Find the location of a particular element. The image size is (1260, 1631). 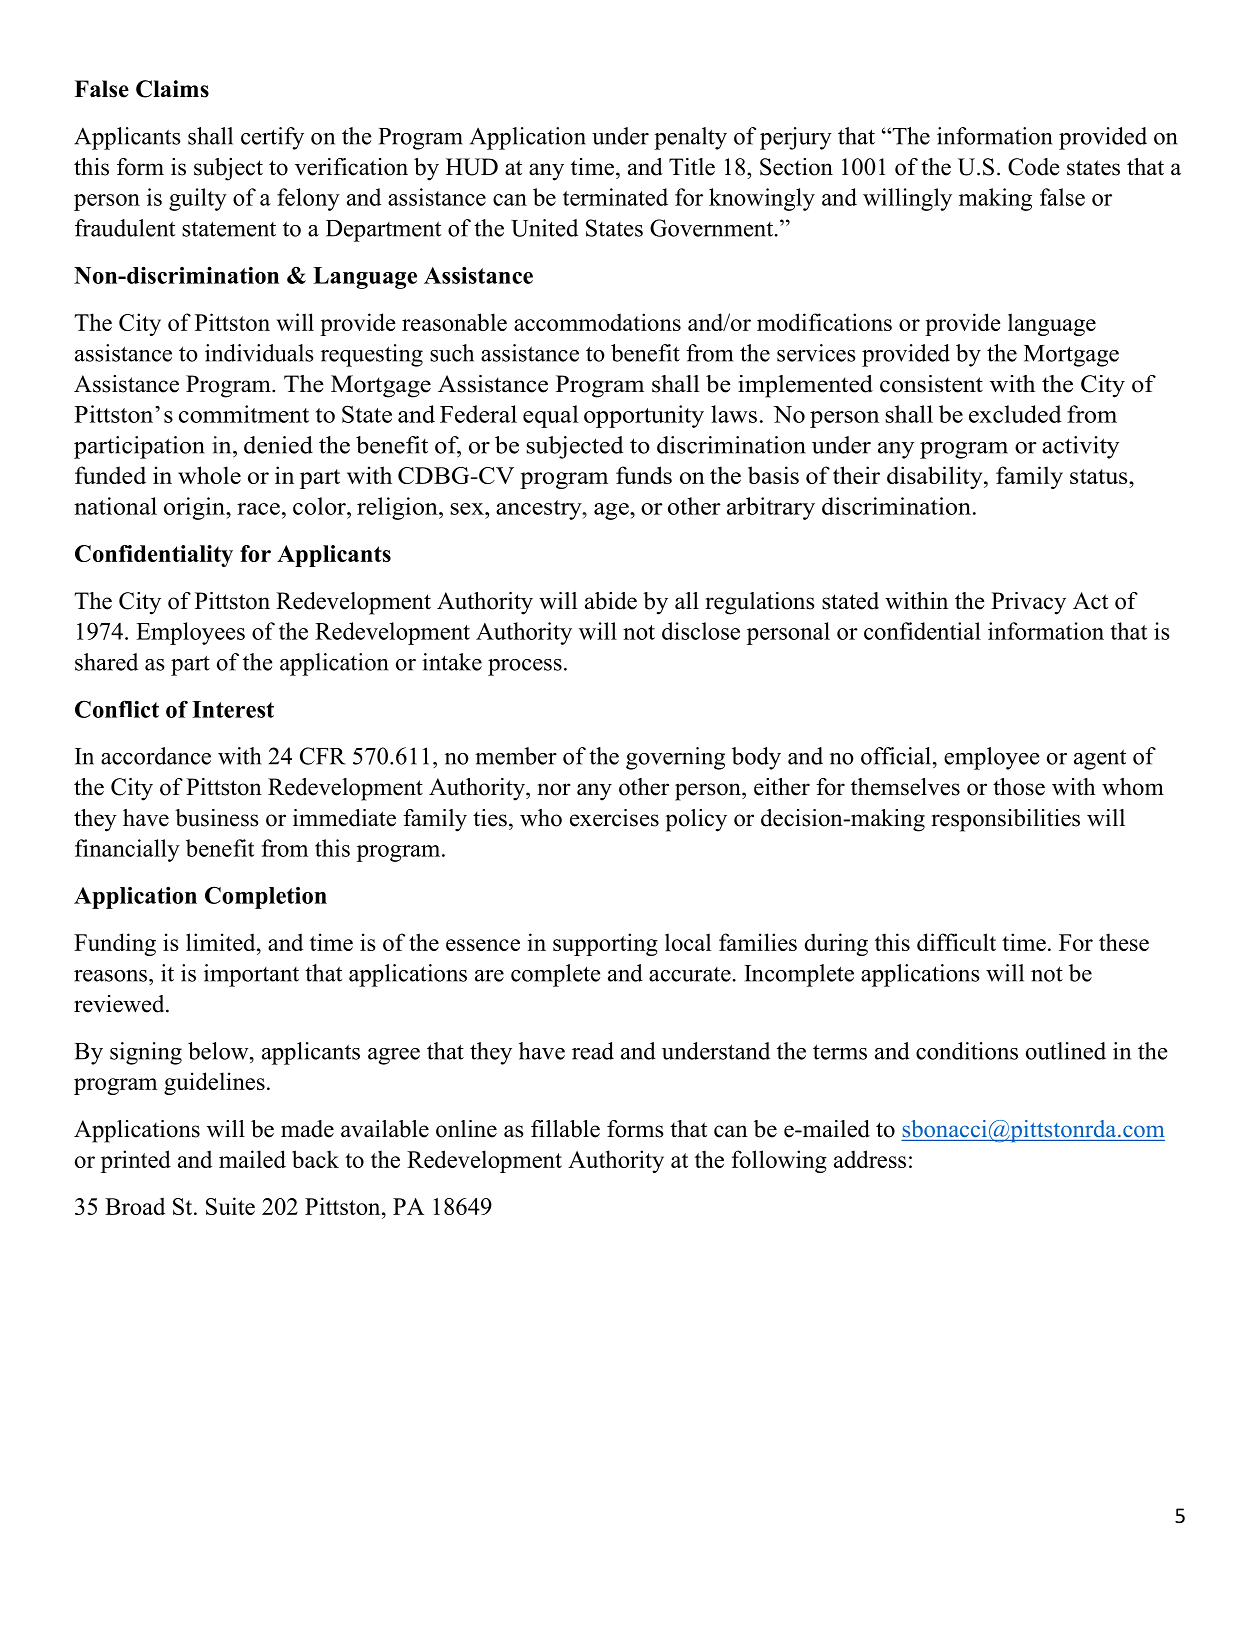

opportunity is located at coordinates (644, 416).
